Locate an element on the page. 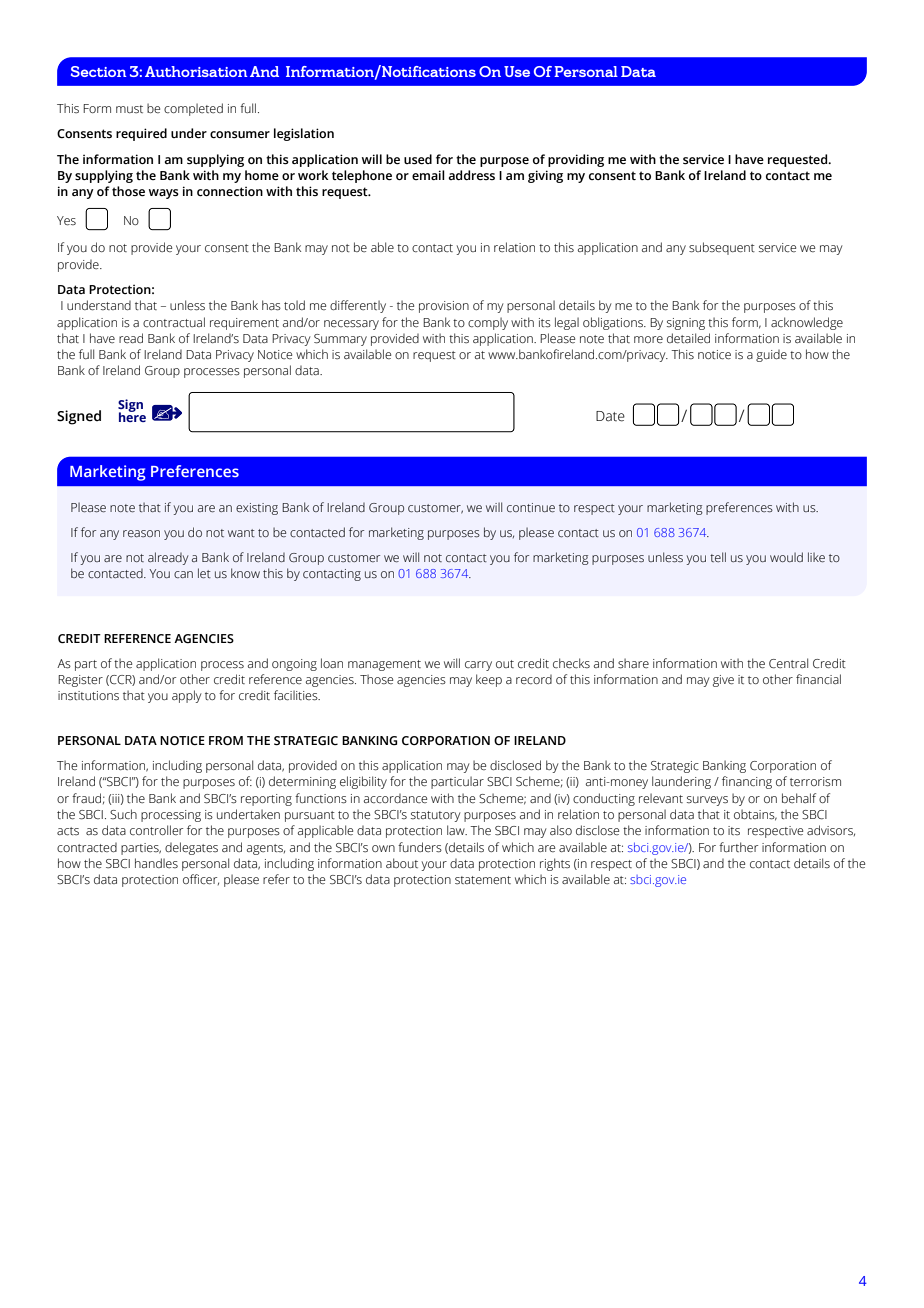  providing is located at coordinates (576, 160).
